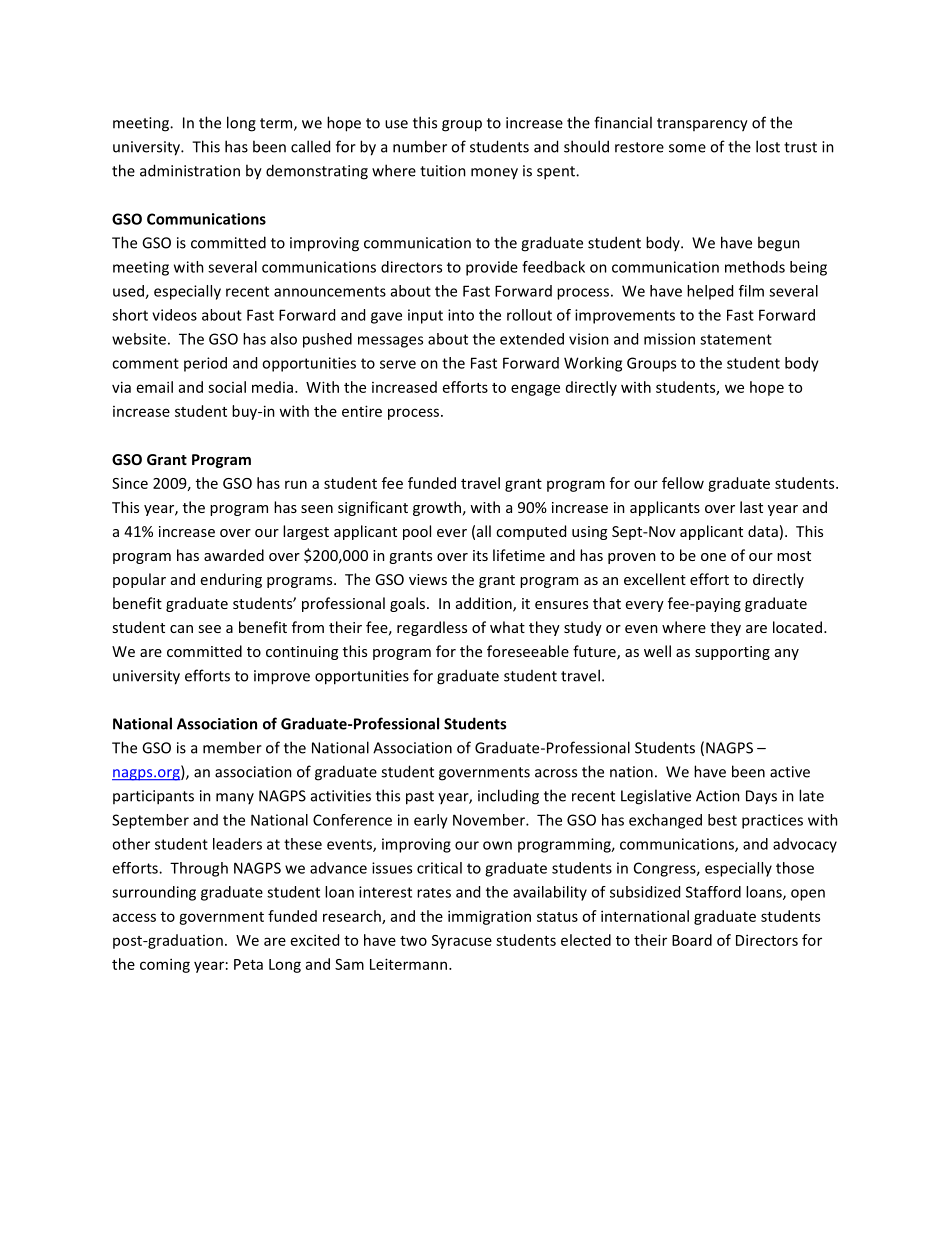 This image has width=952, height=1233. What do you see at coordinates (790, 772) in the image?
I see `active` at bounding box center [790, 772].
